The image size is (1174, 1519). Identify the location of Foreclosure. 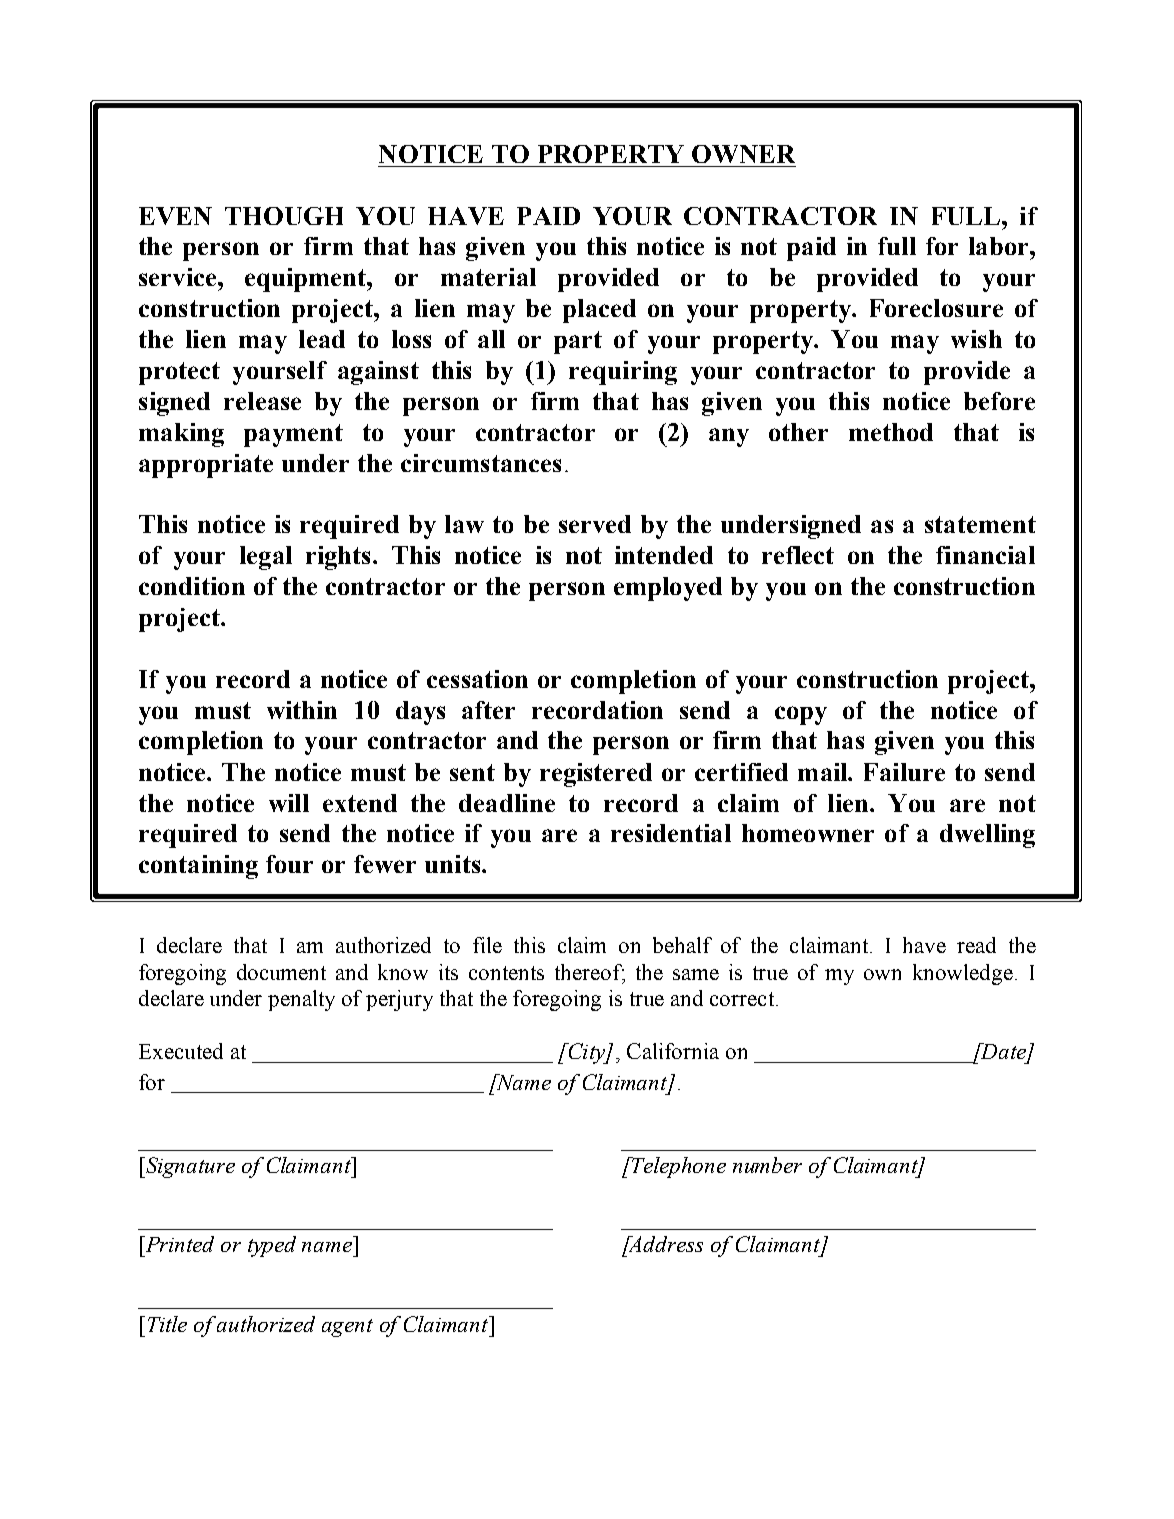
(936, 308).
